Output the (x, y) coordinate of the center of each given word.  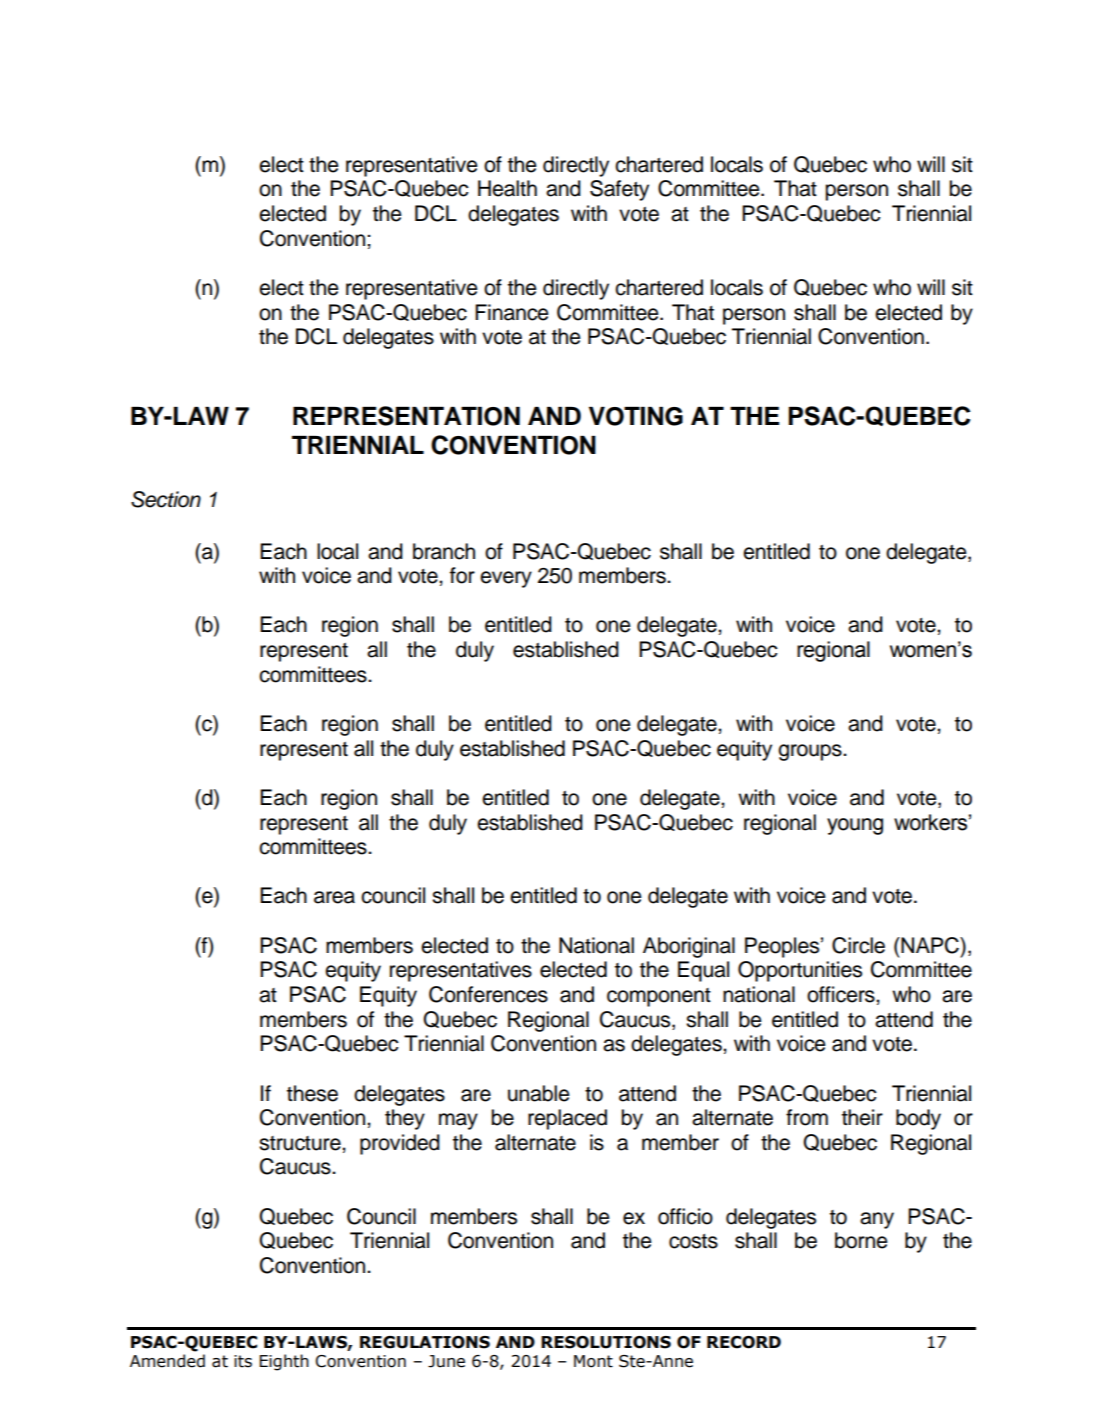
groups (811, 752)
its (243, 1361)
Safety (619, 190)
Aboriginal (689, 947)
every (506, 579)
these (312, 1093)
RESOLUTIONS (606, 1342)
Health (507, 188)
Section (166, 499)
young (855, 826)
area (334, 897)
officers (842, 994)
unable (539, 1093)
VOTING (636, 416)
